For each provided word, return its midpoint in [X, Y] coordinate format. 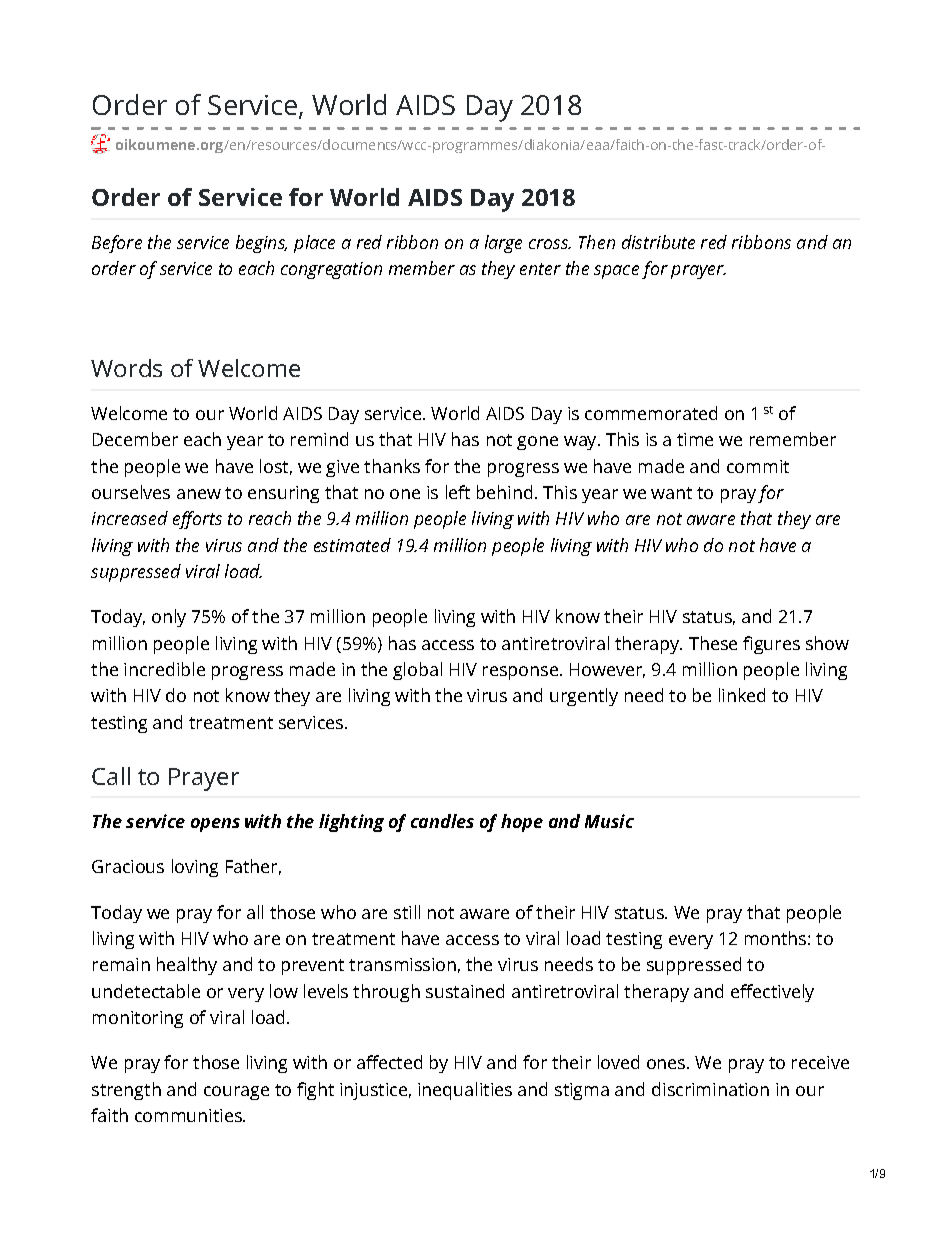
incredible [164, 669]
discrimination [710, 1089]
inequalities [465, 1091]
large [503, 244]
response [520, 673]
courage [236, 1093]
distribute [658, 242]
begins [261, 244]
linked [742, 695]
